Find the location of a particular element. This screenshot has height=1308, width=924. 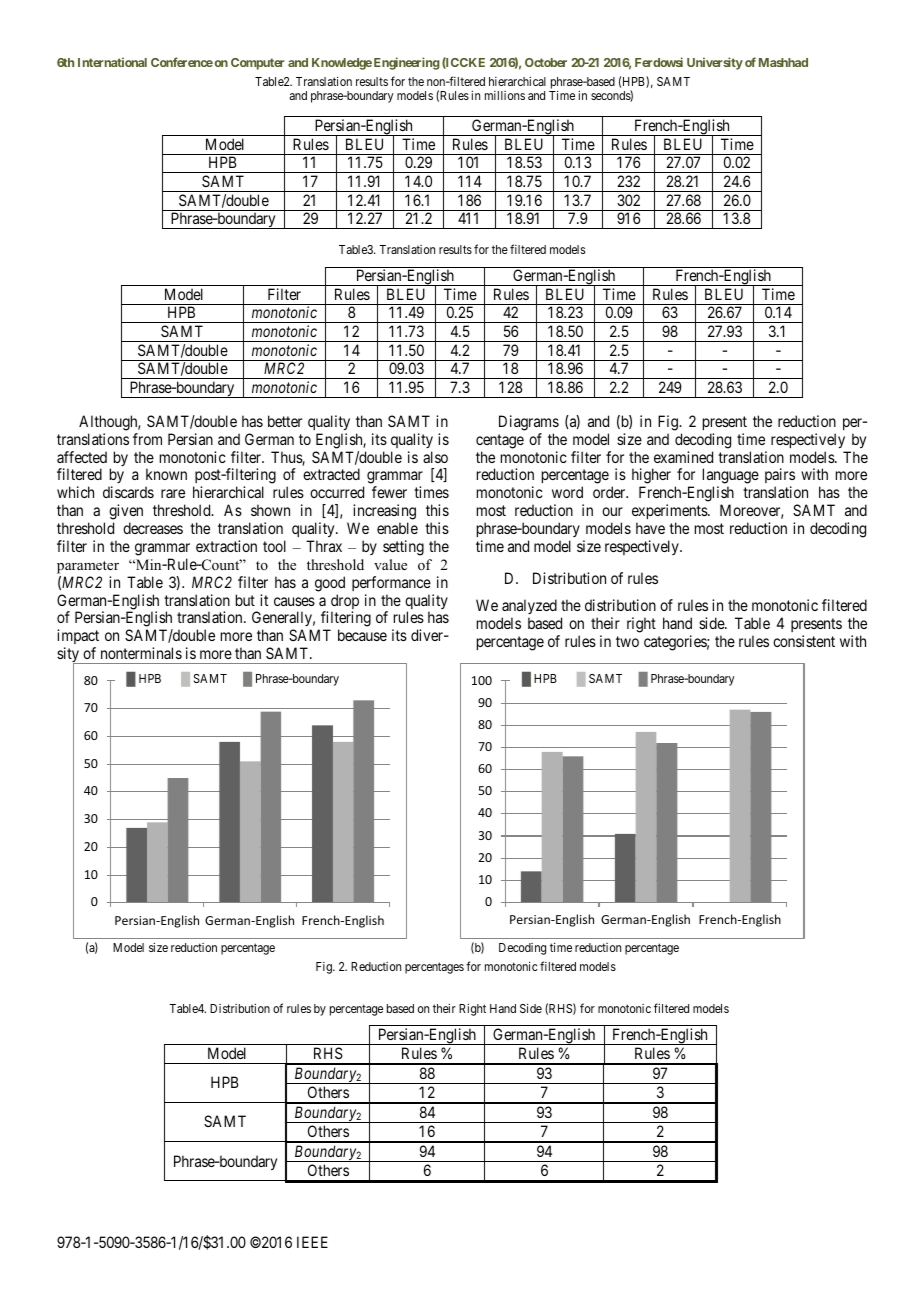

causes is located at coordinates (294, 601).
